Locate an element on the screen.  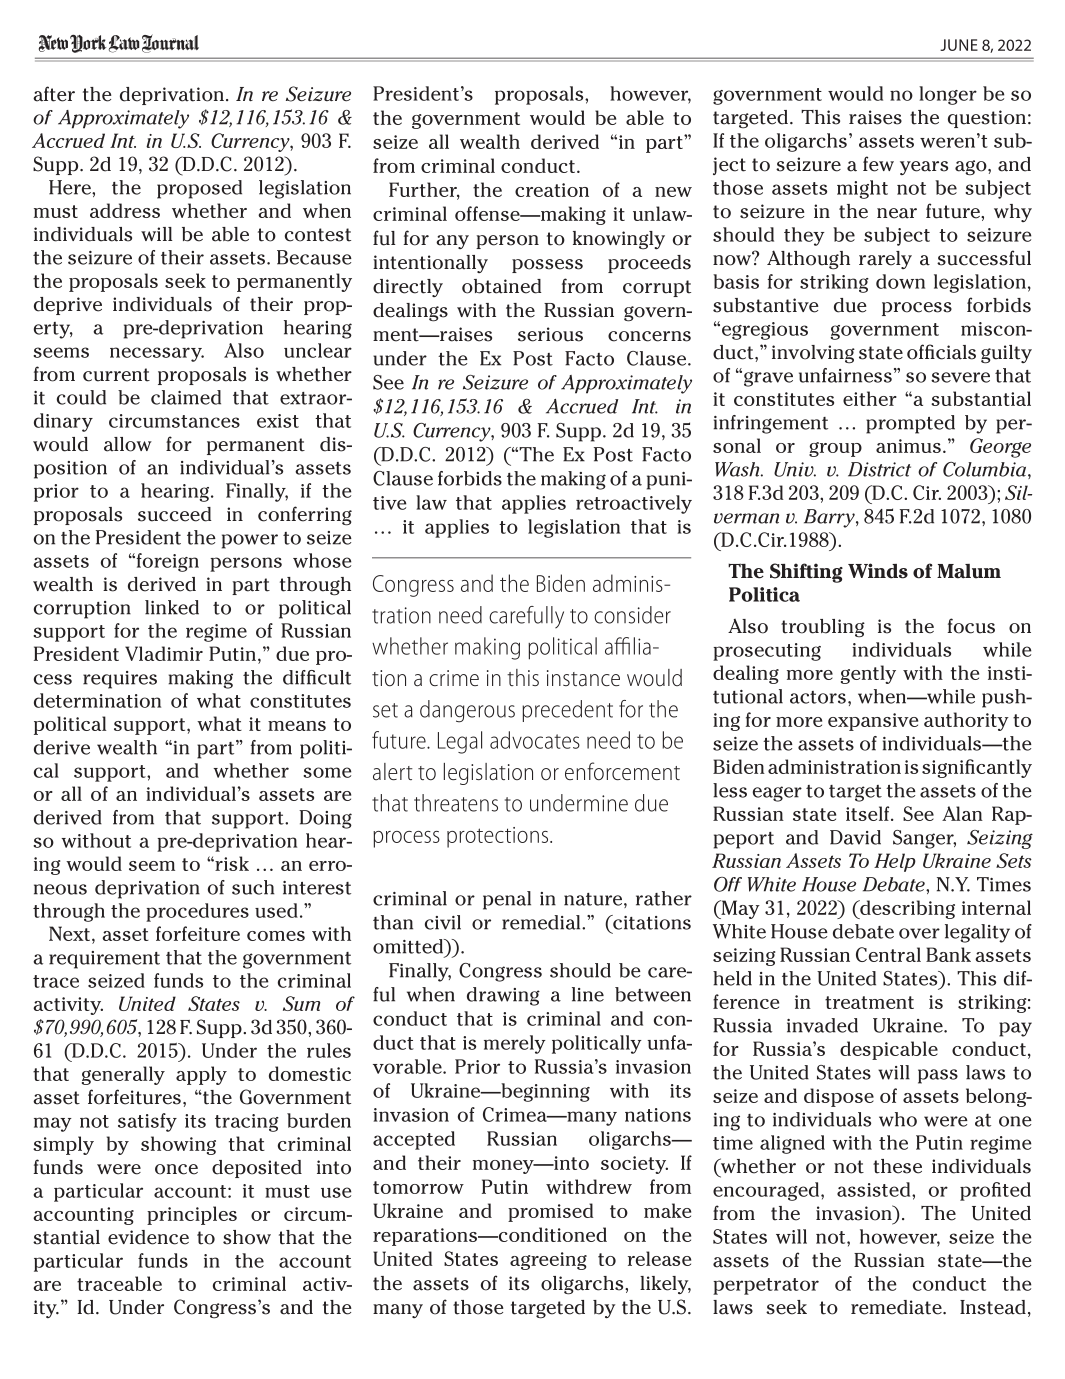
procedures is located at coordinates (197, 912).
